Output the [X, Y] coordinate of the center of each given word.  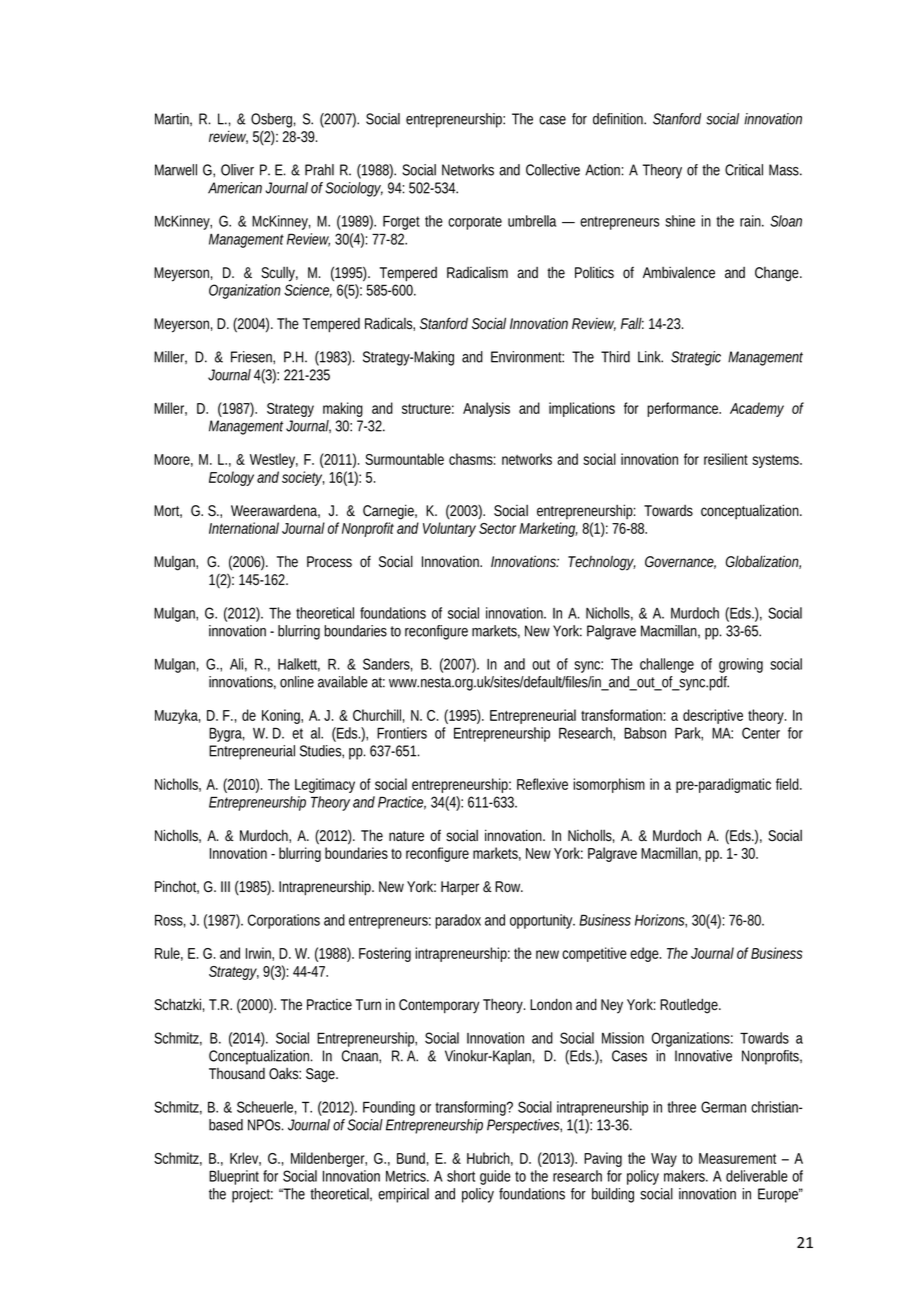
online [297, 682]
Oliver [237, 170]
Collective [553, 170]
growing [741, 665]
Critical [744, 170]
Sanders [388, 665]
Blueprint [234, 1177]
